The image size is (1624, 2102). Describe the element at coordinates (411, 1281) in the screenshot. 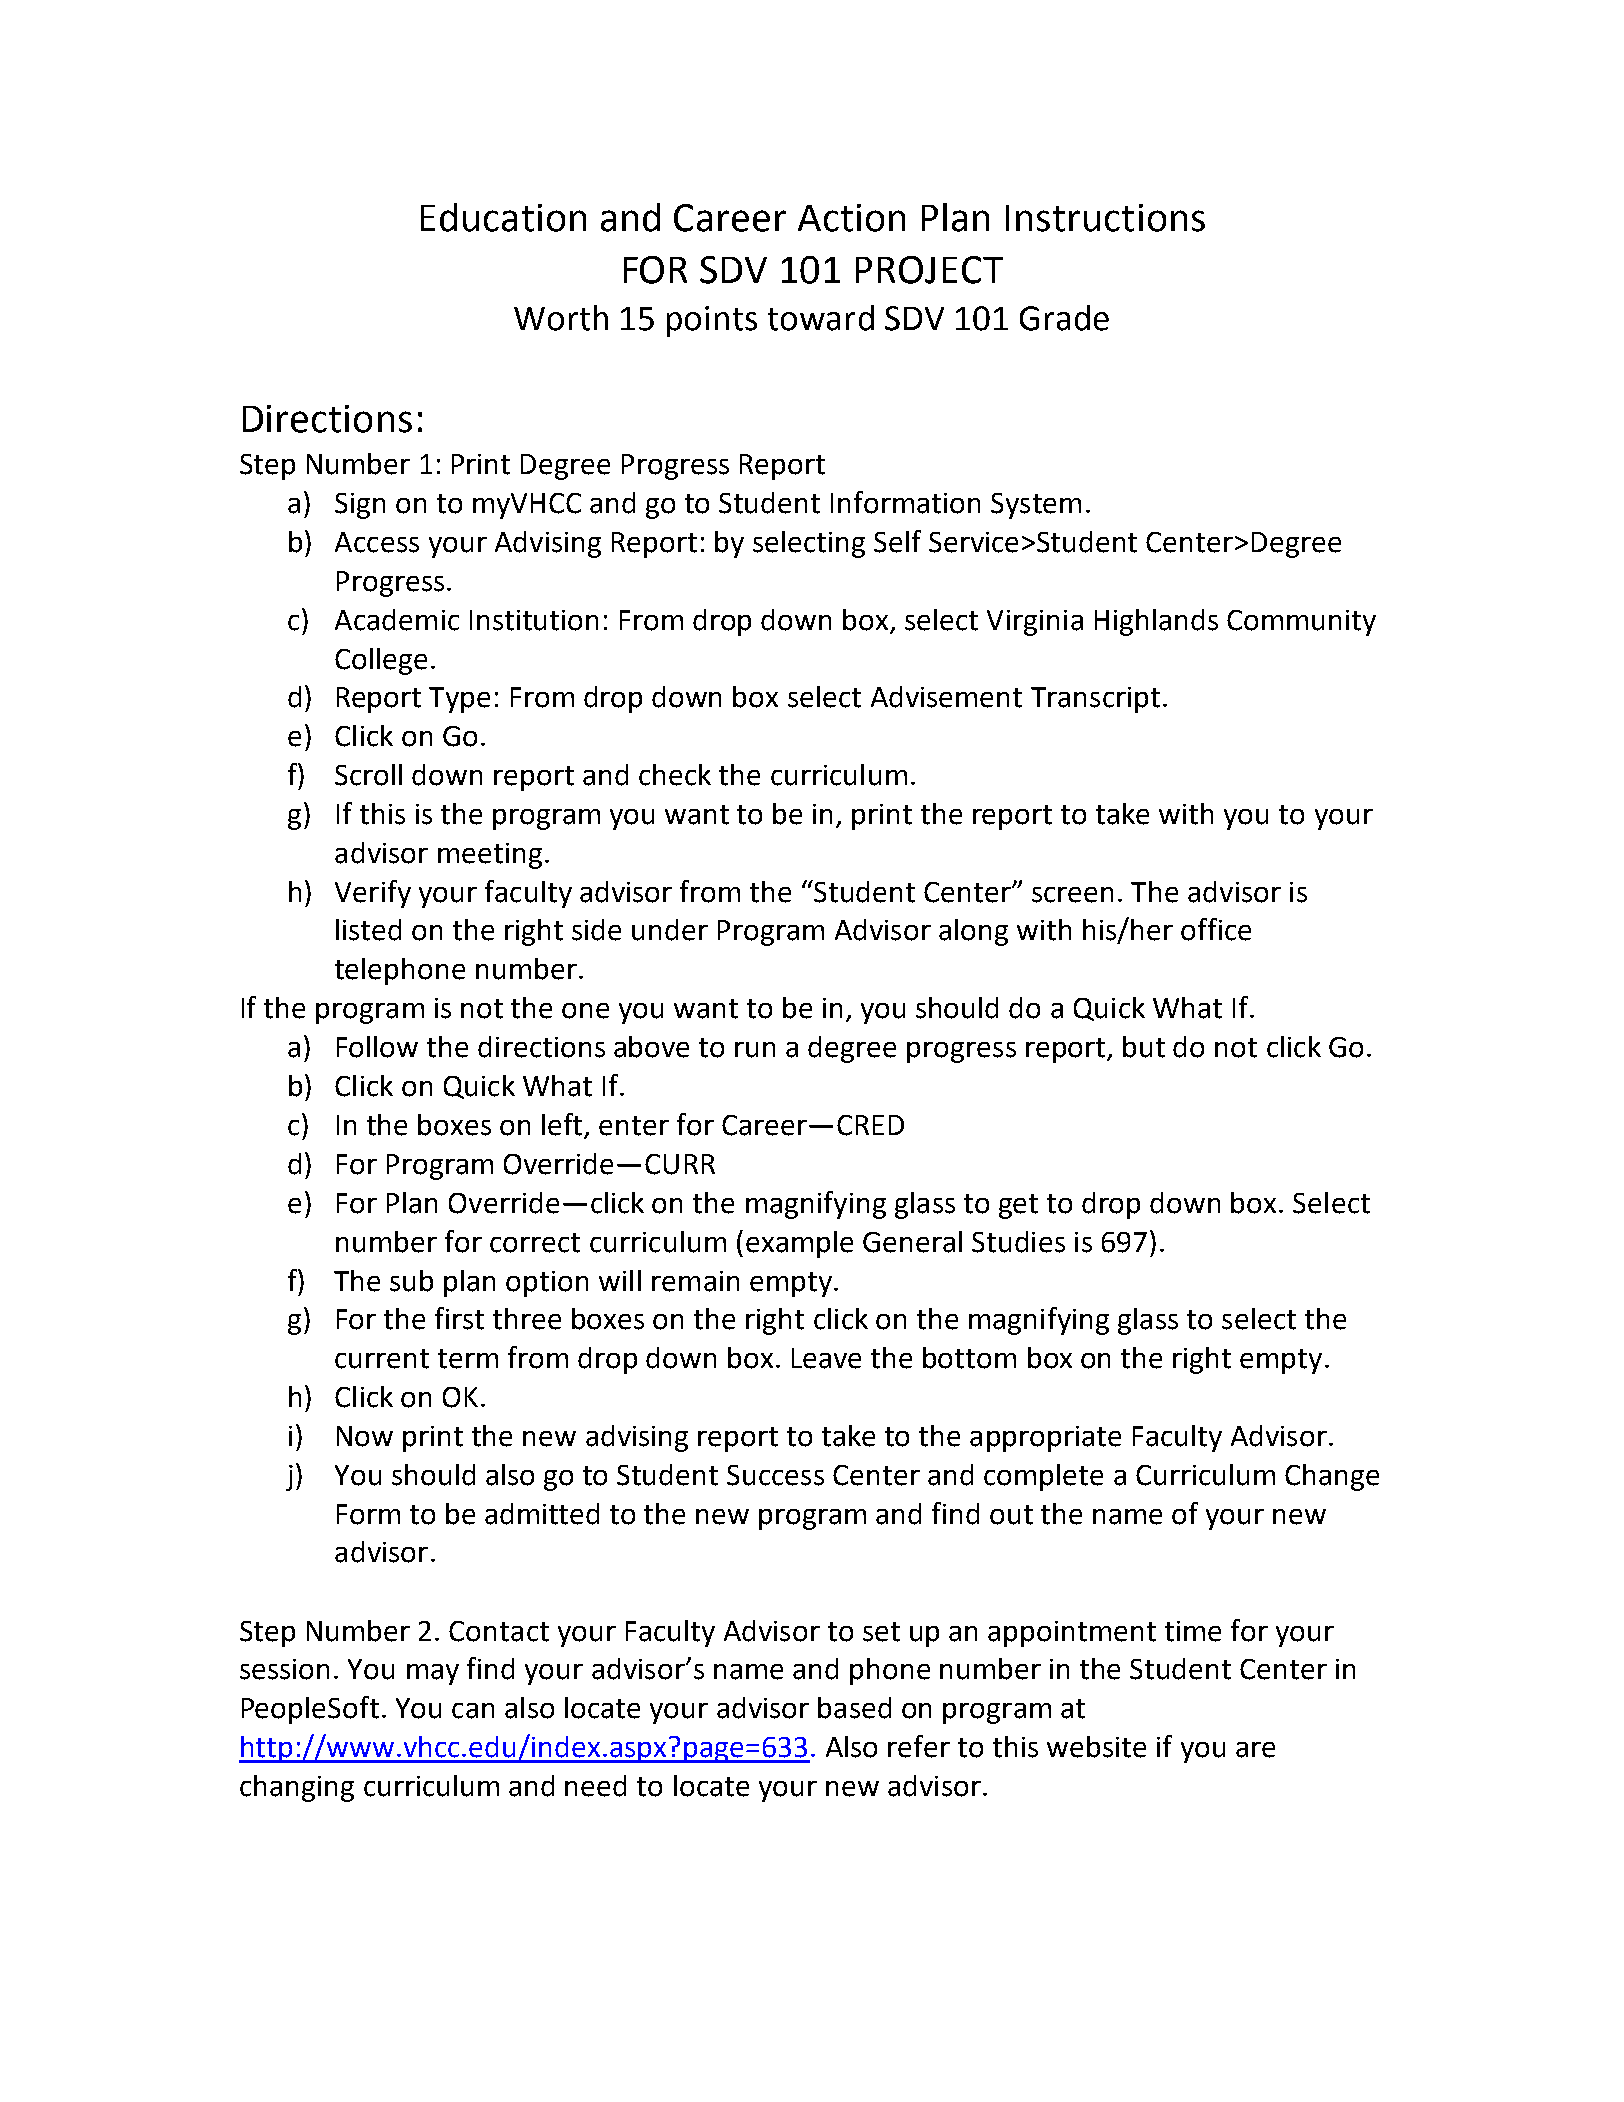

I see `sub` at that location.
